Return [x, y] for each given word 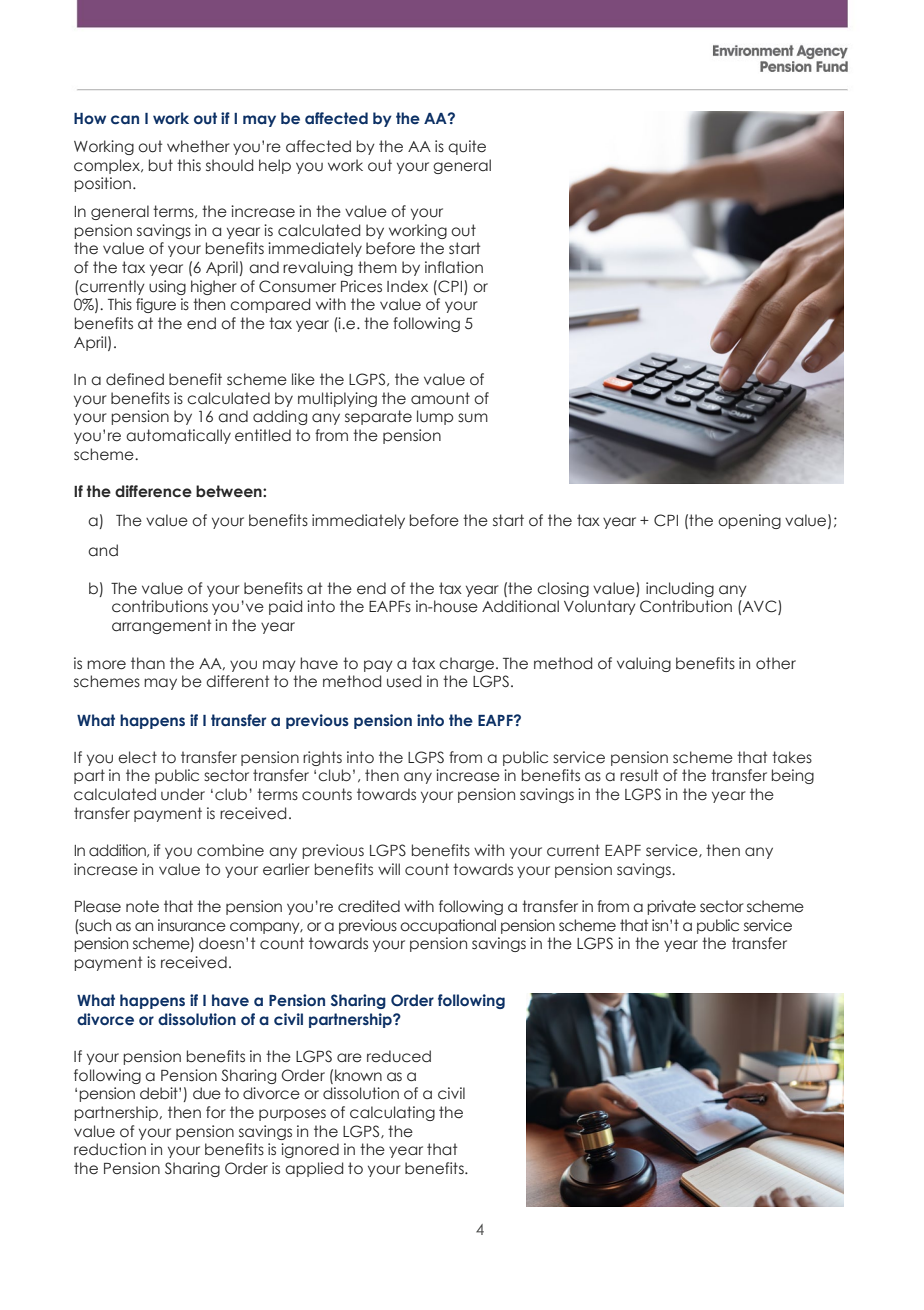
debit [160, 1093]
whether [198, 146]
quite [467, 147]
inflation [454, 267]
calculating [392, 1113]
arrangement [161, 626]
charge [468, 664]
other [776, 663]
